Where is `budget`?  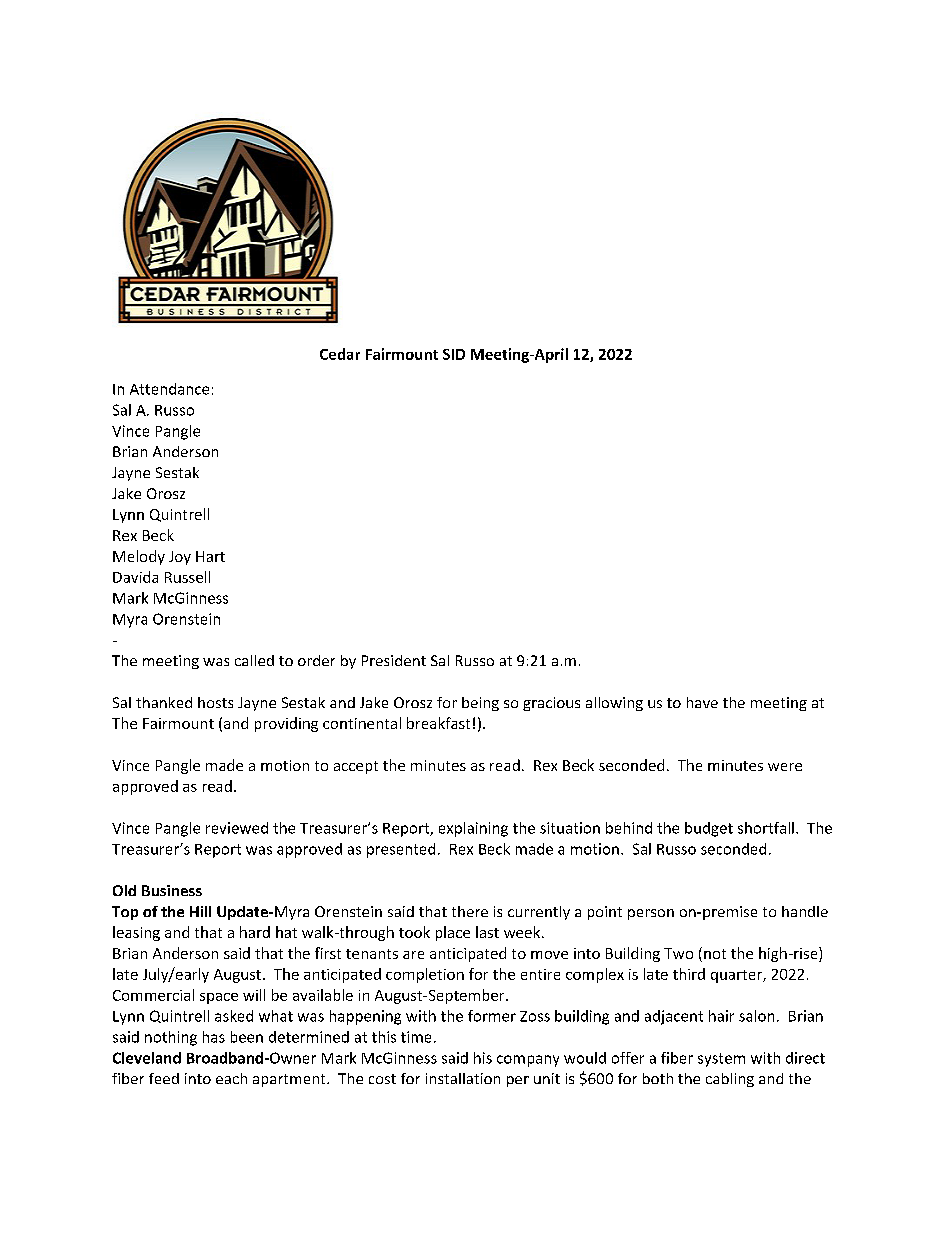 budget is located at coordinates (709, 829).
